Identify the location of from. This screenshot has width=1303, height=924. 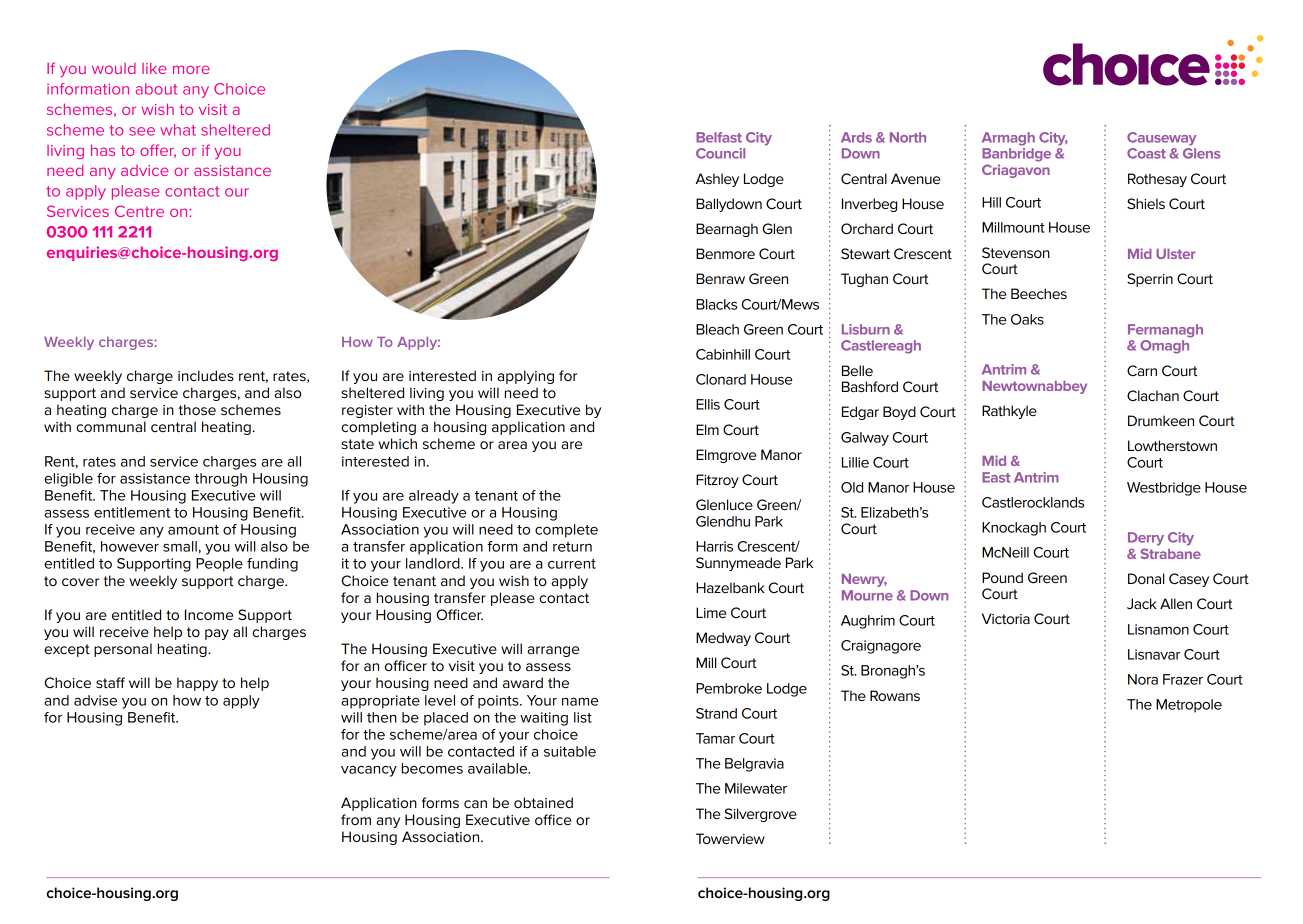
(356, 819).
